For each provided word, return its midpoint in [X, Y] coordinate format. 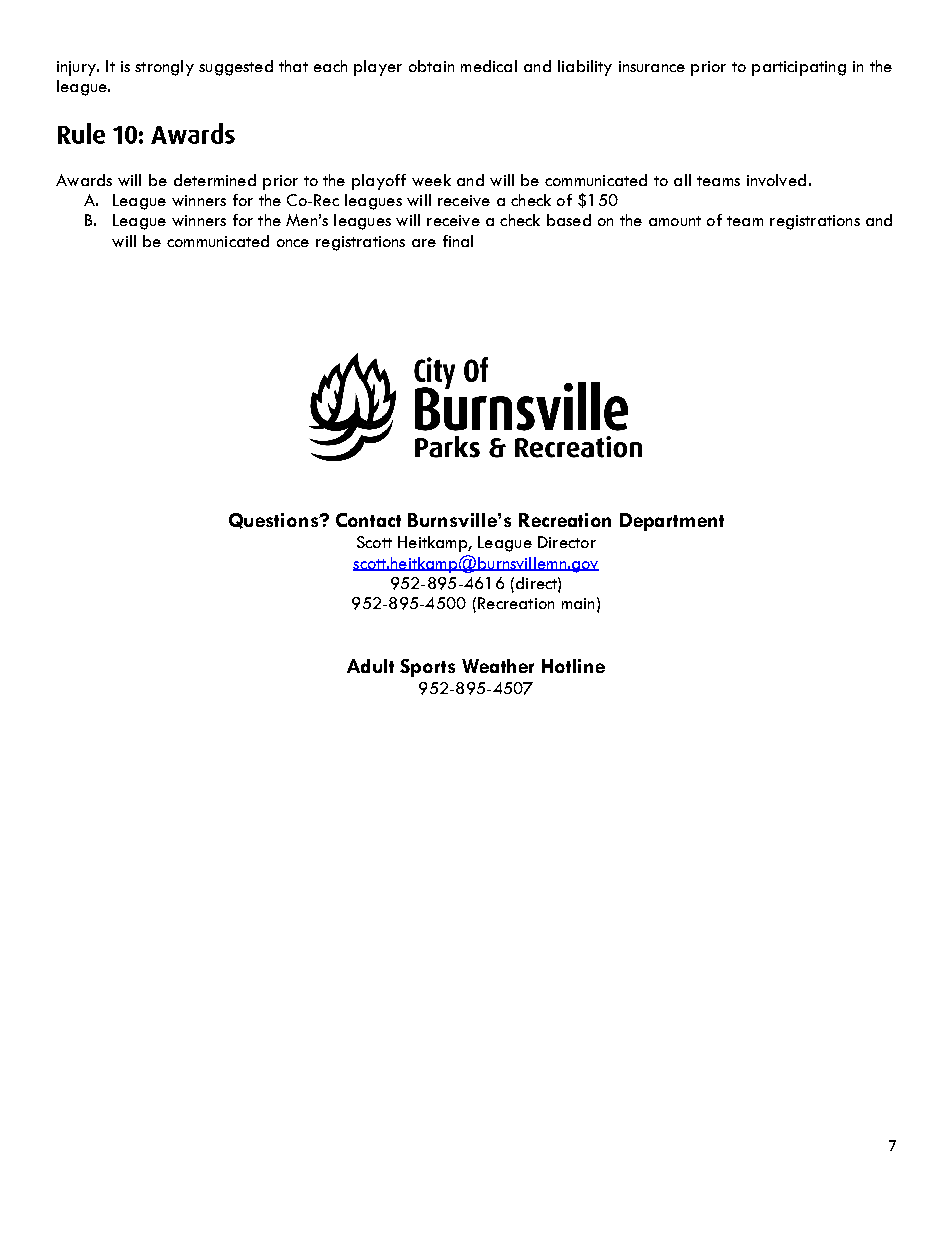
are [424, 243]
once [293, 243]
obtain [431, 66]
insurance [652, 66]
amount [675, 221]
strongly [164, 68]
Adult [370, 666]
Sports [427, 668]
